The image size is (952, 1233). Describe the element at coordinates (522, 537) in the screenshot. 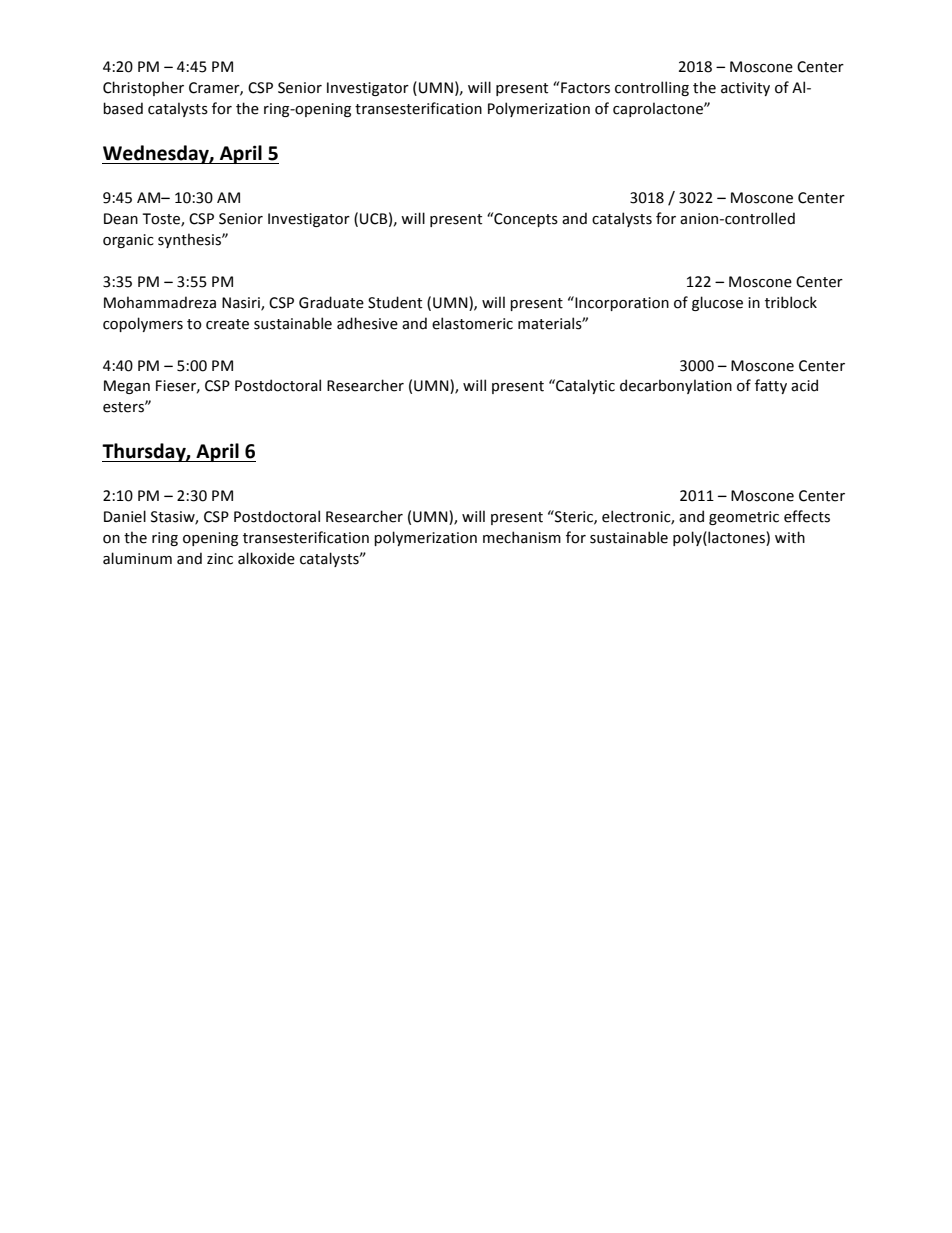

I see `mechanism` at that location.
